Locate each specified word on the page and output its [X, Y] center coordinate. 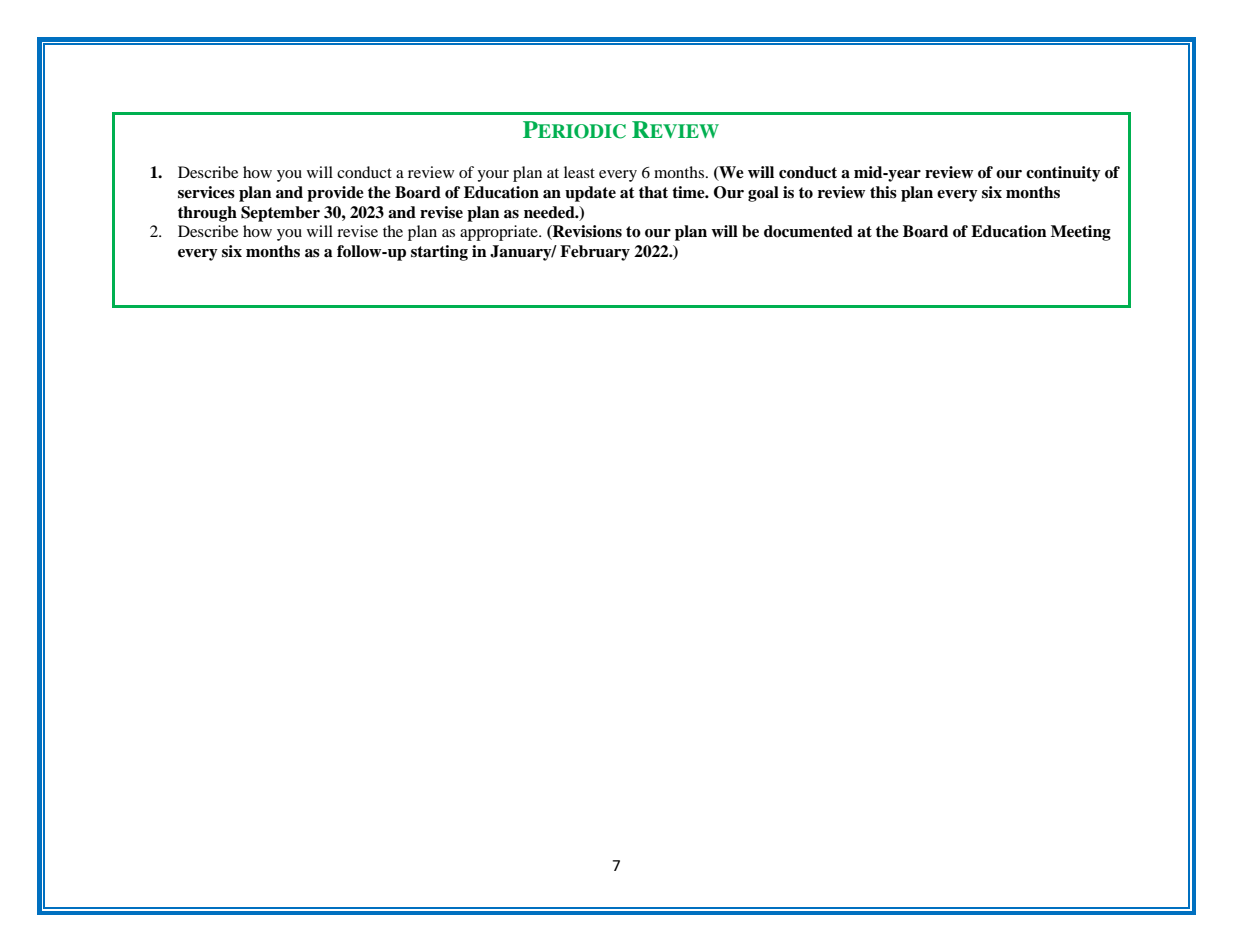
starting [439, 253]
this [883, 192]
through [207, 214]
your [493, 176]
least [579, 172]
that [653, 192]
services [206, 192]
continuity [1063, 174]
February [595, 253]
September [280, 214]
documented [808, 231]
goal [763, 194]
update [590, 194]
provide [335, 194]
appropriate [500, 233]
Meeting [1081, 233]
